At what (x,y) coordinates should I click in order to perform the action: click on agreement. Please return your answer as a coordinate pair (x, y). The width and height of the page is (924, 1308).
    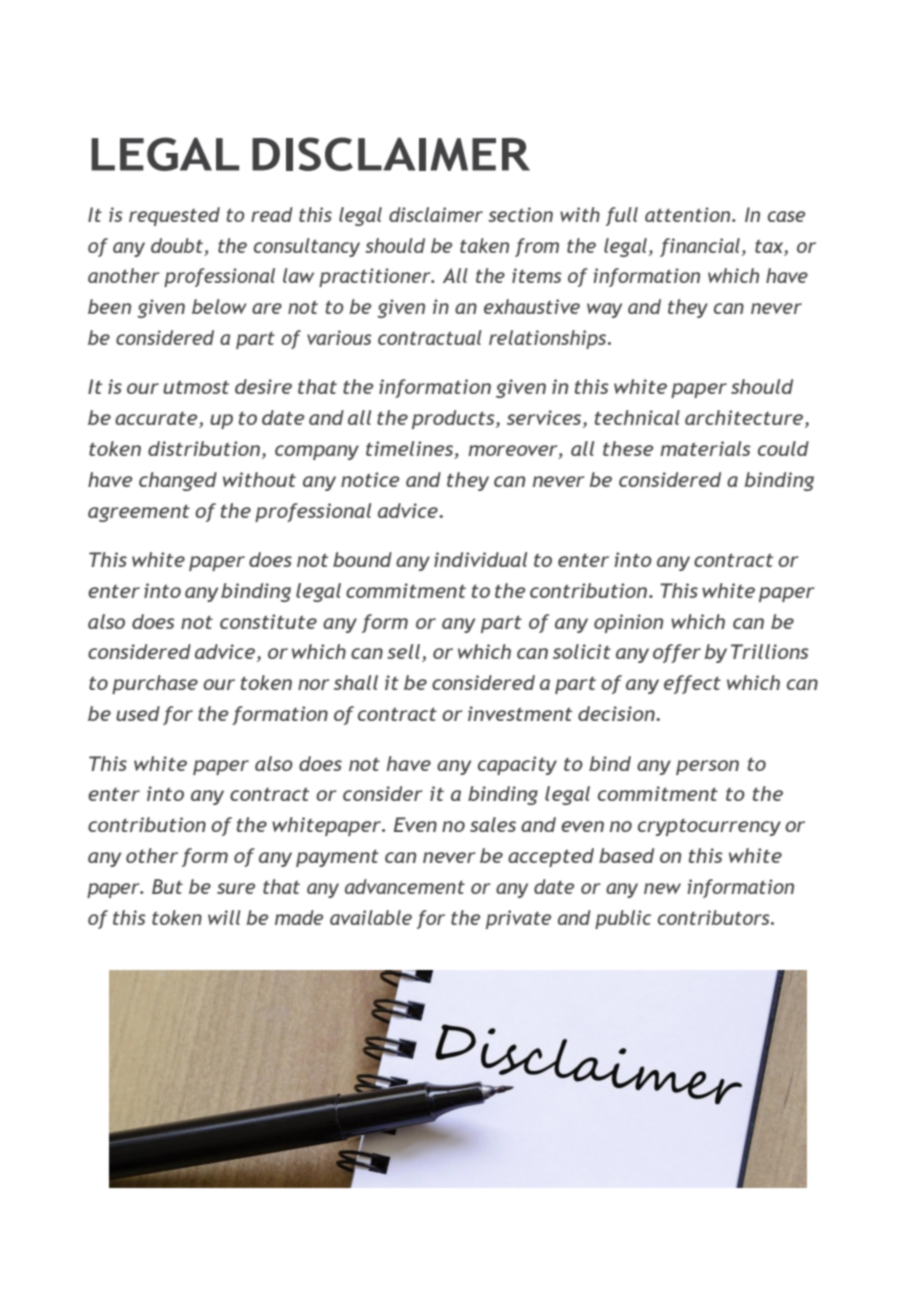
    Looking at the image, I should click on (139, 513).
